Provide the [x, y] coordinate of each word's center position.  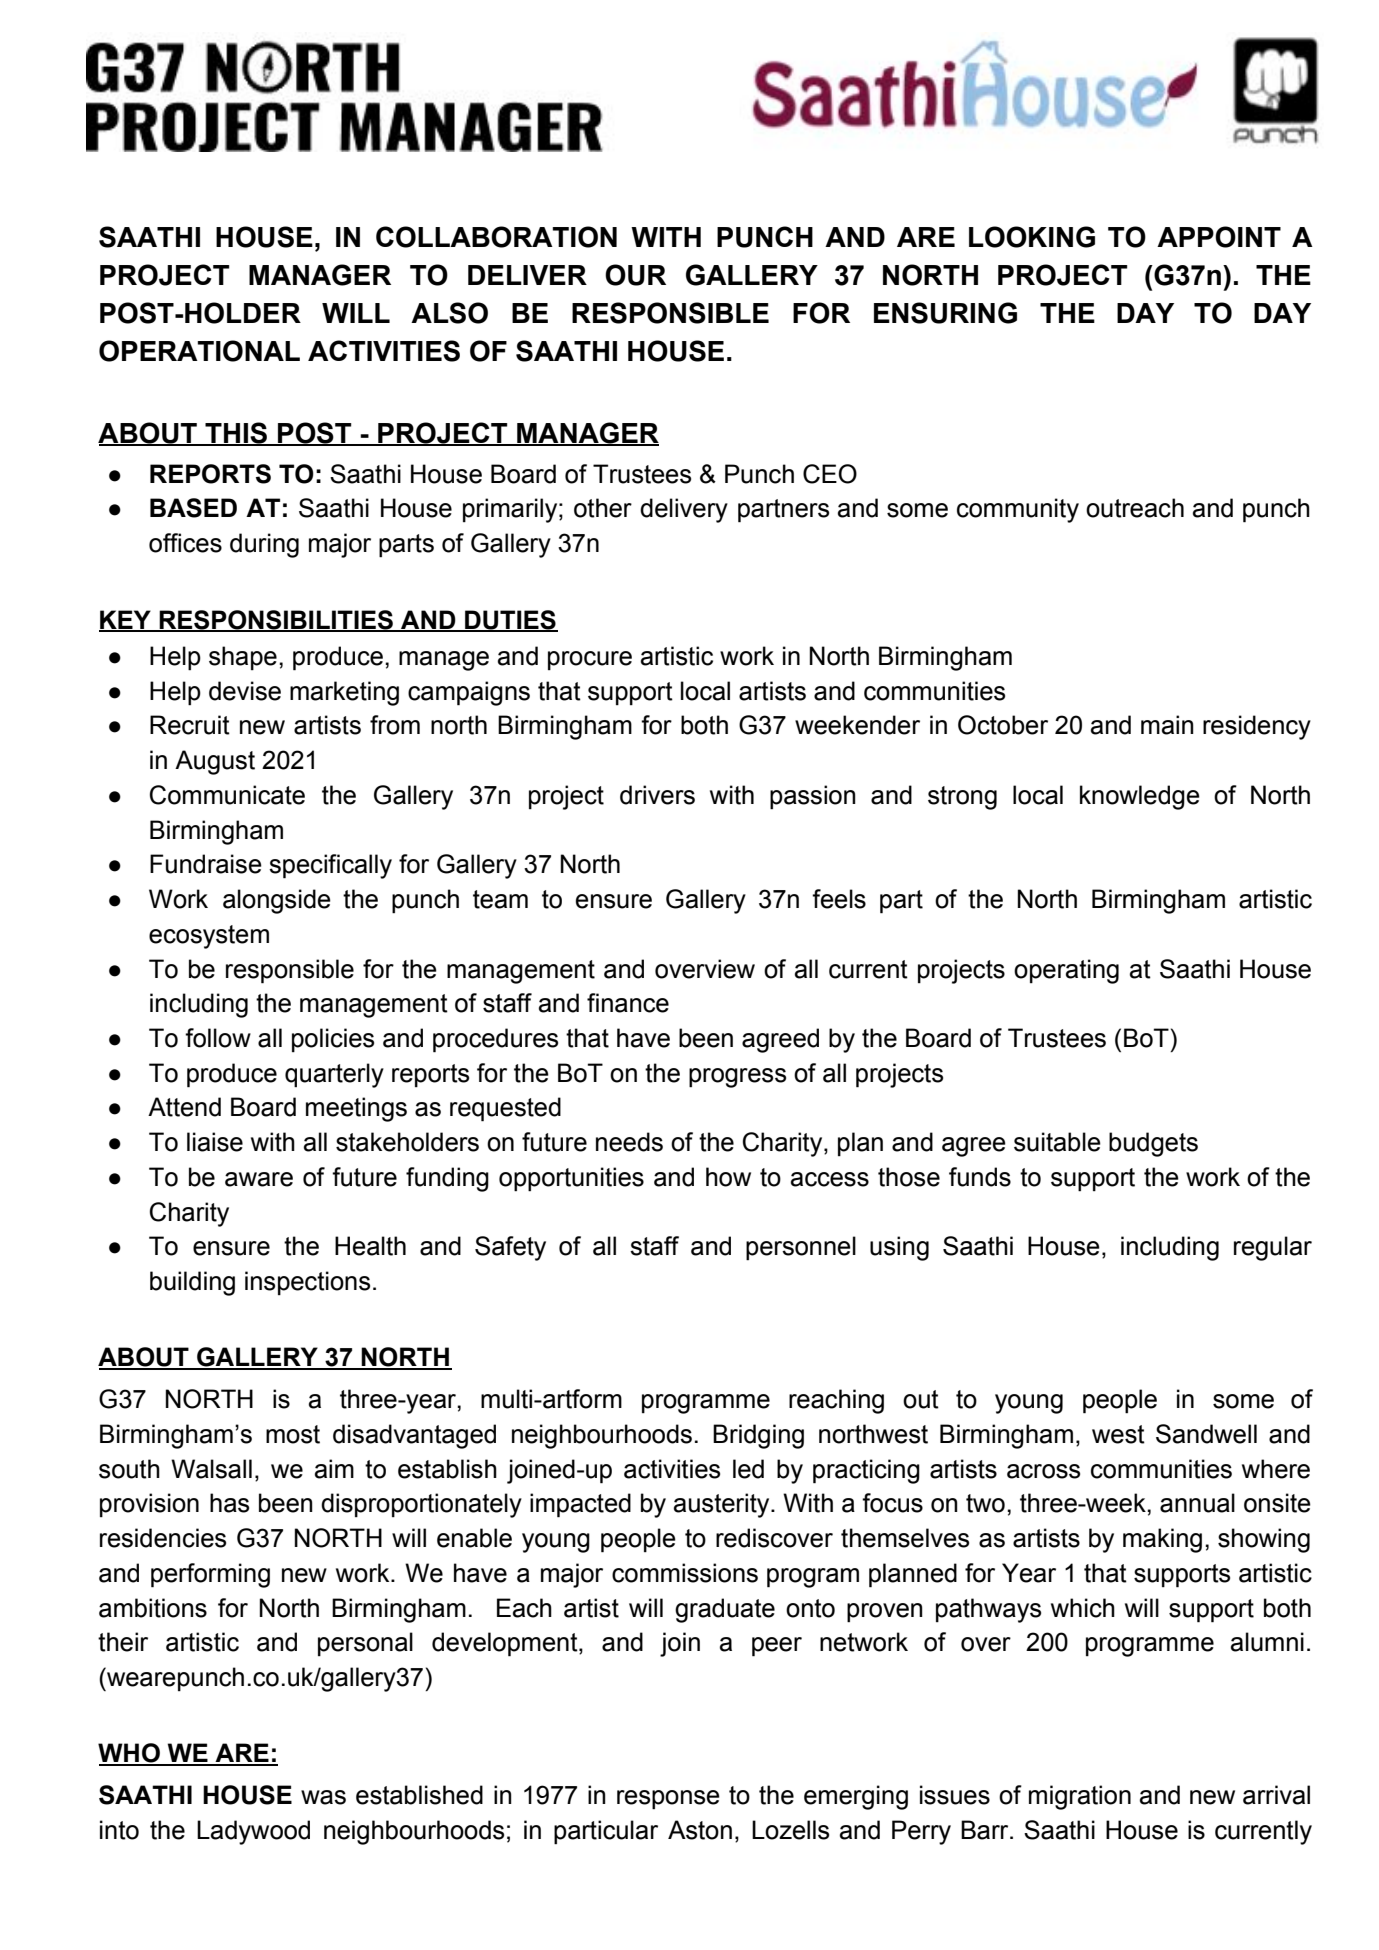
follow [218, 1038]
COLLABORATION [496, 237]
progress [737, 1078]
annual [1197, 1503]
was [323, 1797]
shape [243, 658]
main [1167, 725]
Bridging [758, 1436]
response [668, 1800]
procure [590, 661]
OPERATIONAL [199, 351]
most [293, 1434]
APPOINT [1219, 237]
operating [1066, 971]
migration [1080, 1797]
